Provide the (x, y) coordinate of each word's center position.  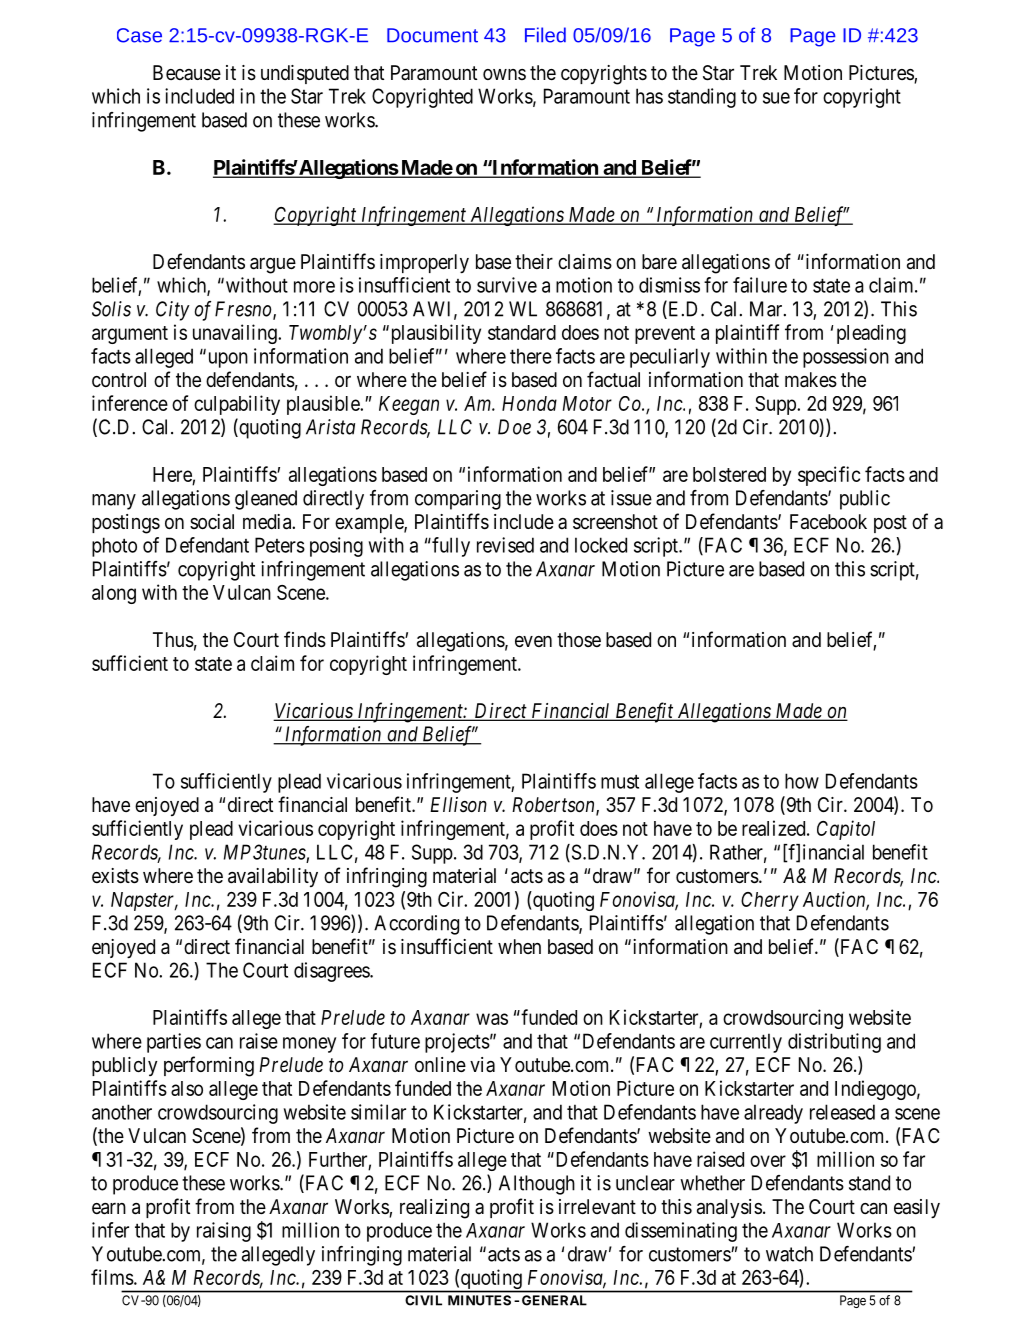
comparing (458, 500)
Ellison (458, 804)
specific (829, 476)
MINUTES (479, 1300)
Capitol (846, 830)
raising (224, 1232)
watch (789, 1254)
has (649, 96)
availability (273, 877)
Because (187, 73)
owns (504, 74)
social (212, 522)
